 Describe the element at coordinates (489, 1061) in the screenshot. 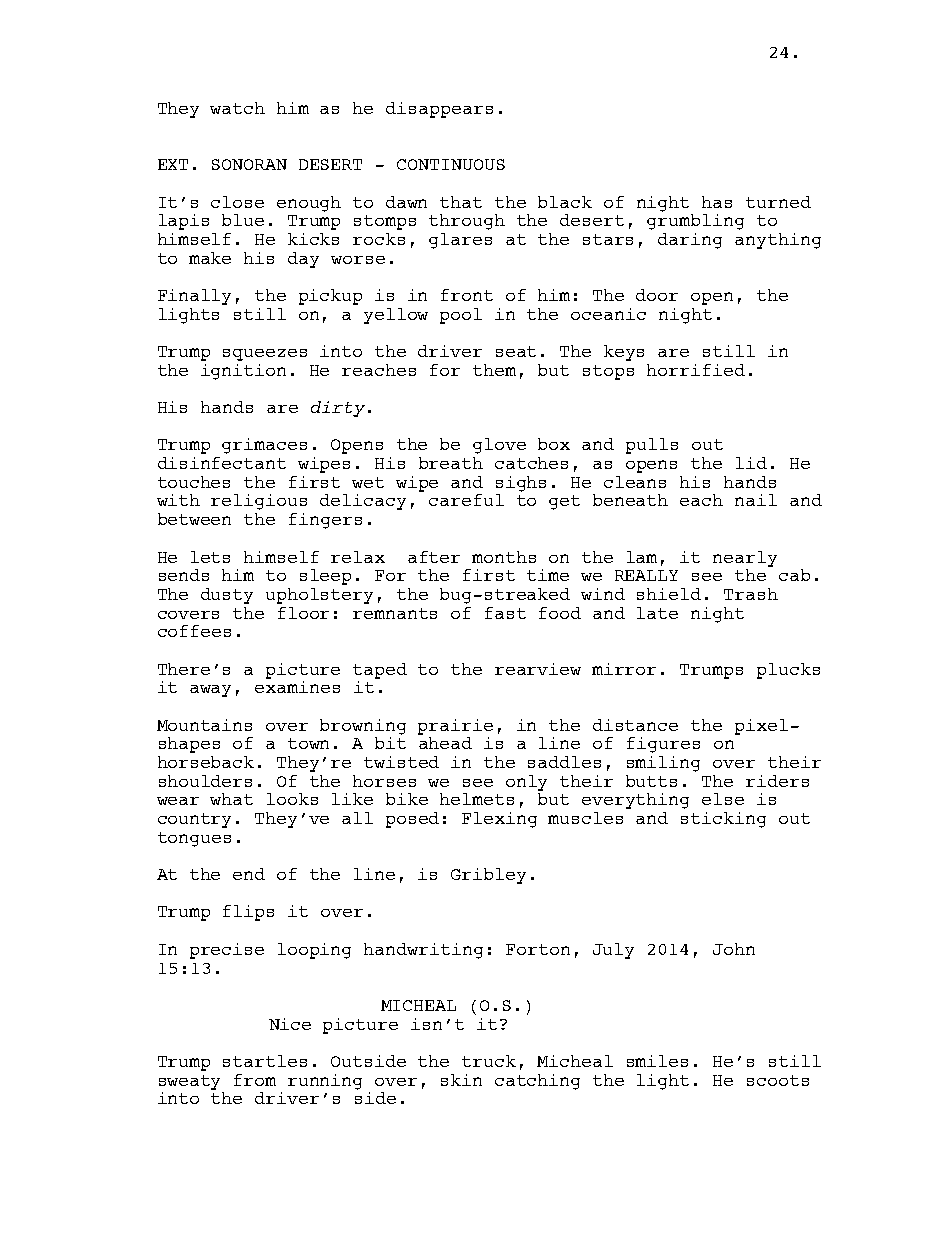

I see `truck` at that location.
